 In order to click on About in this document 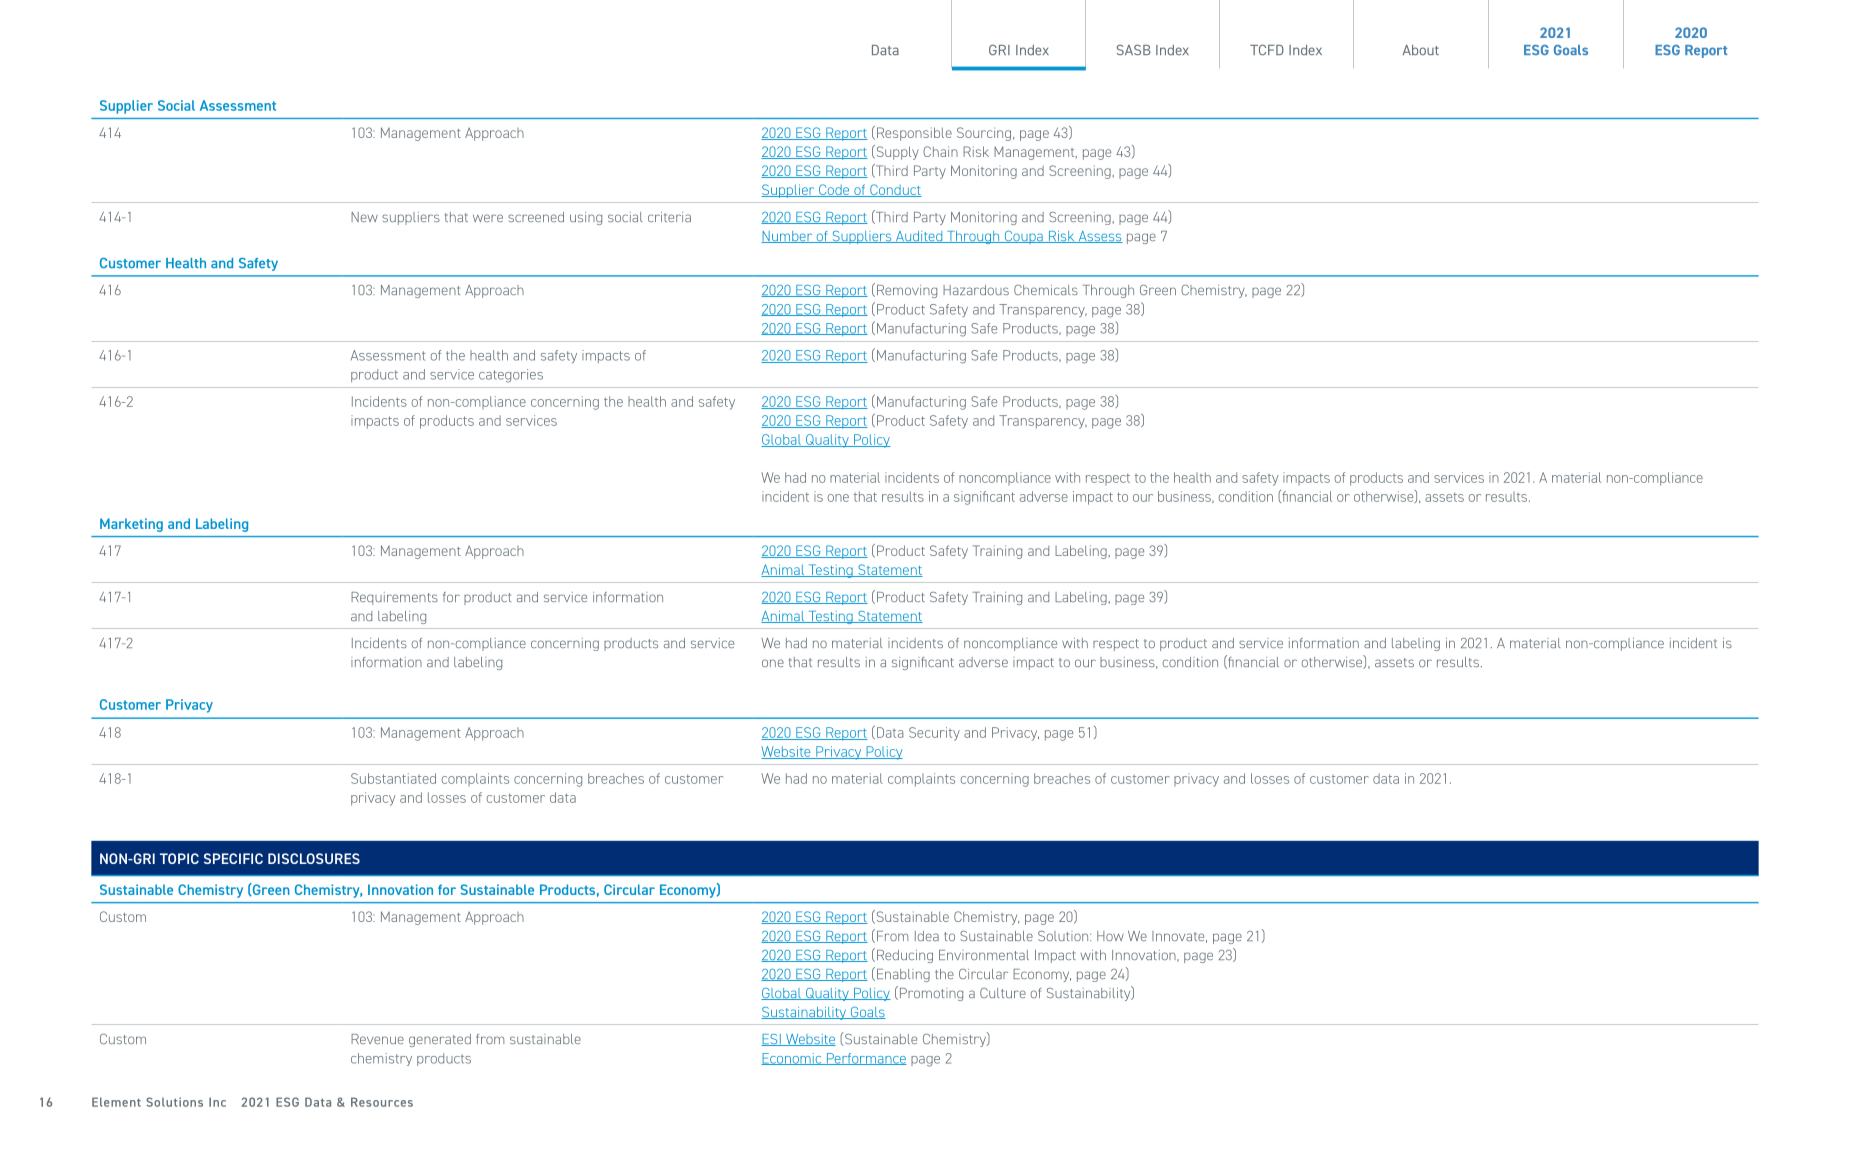, I will do `click(1421, 50)`.
